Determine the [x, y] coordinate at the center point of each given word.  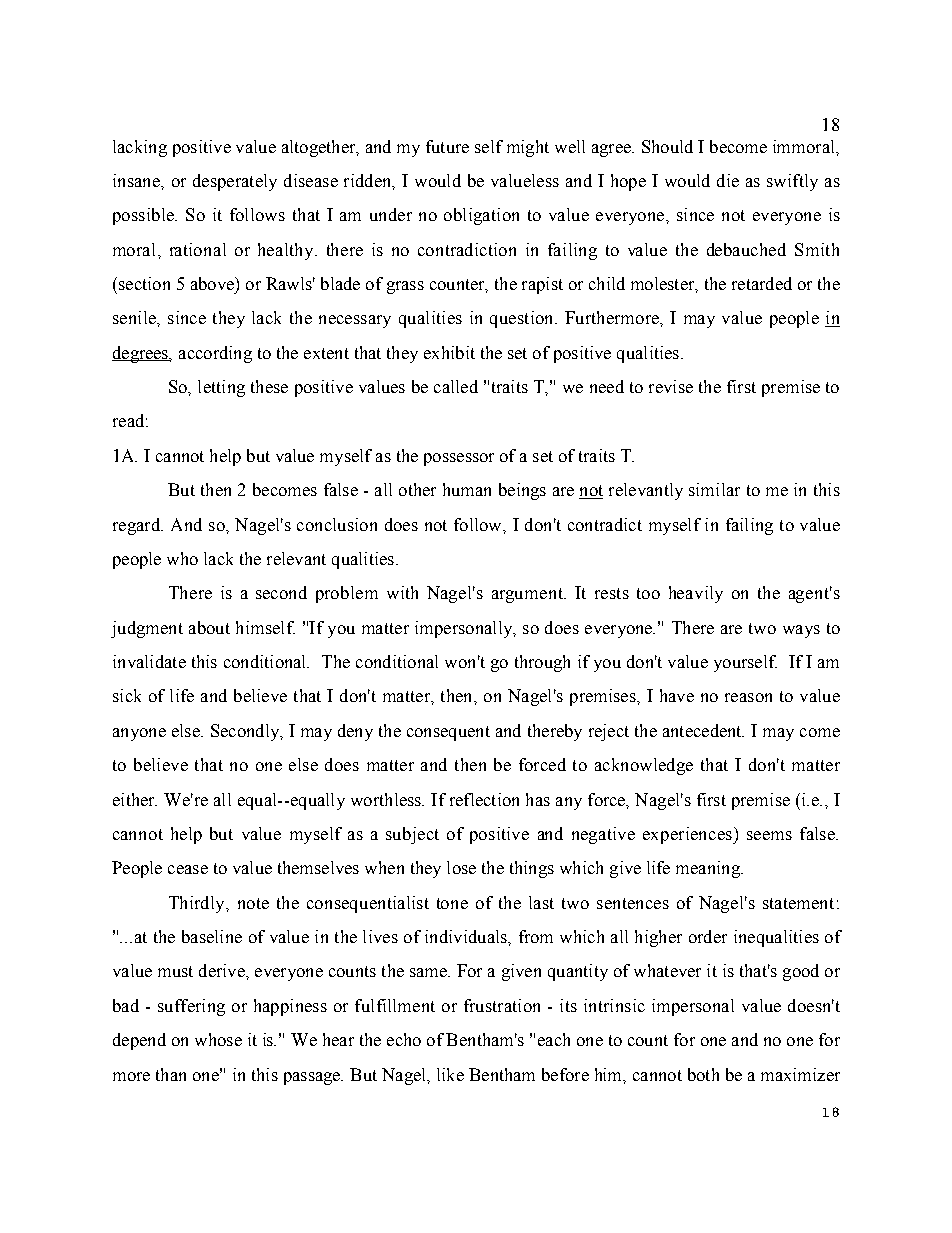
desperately [235, 182]
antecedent [703, 730]
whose [218, 1039]
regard [138, 526]
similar [714, 489]
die [728, 180]
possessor [459, 459]
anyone [139, 734]
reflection [484, 799]
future [447, 146]
